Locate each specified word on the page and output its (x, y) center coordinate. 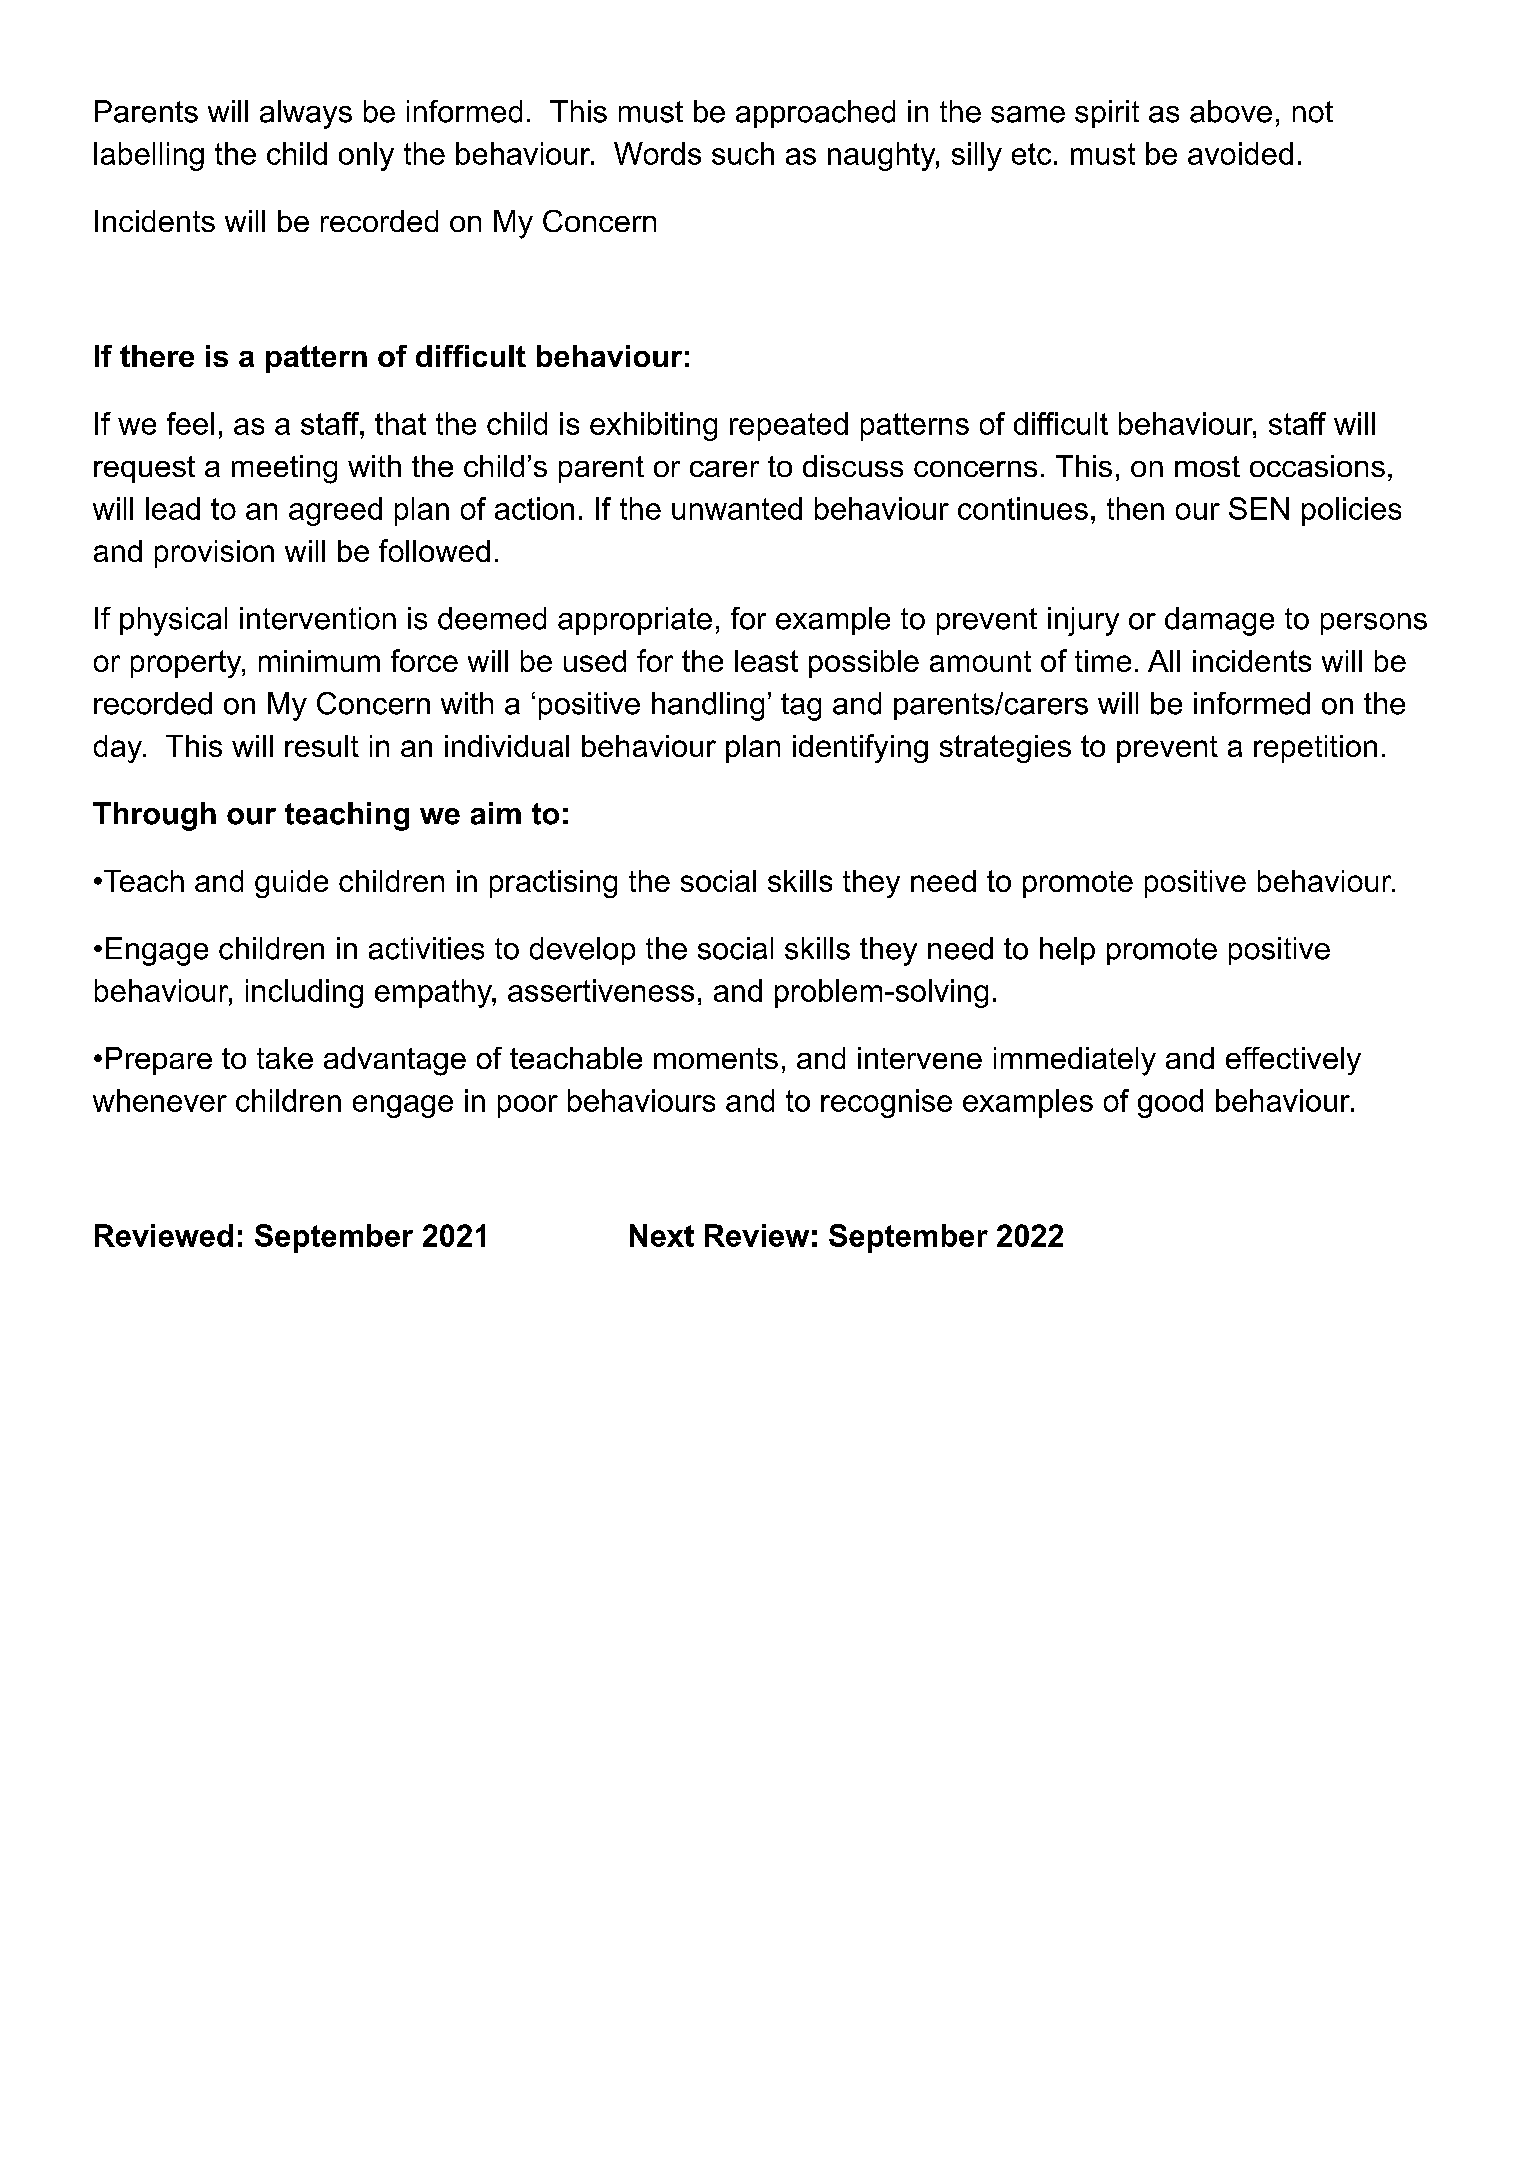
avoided (1240, 153)
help (1067, 951)
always (306, 114)
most (1207, 466)
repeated (789, 426)
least (766, 661)
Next (662, 1235)
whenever (160, 1100)
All (1164, 661)
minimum (319, 661)
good (1170, 1103)
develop (582, 951)
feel (190, 423)
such (743, 153)
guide (291, 884)
